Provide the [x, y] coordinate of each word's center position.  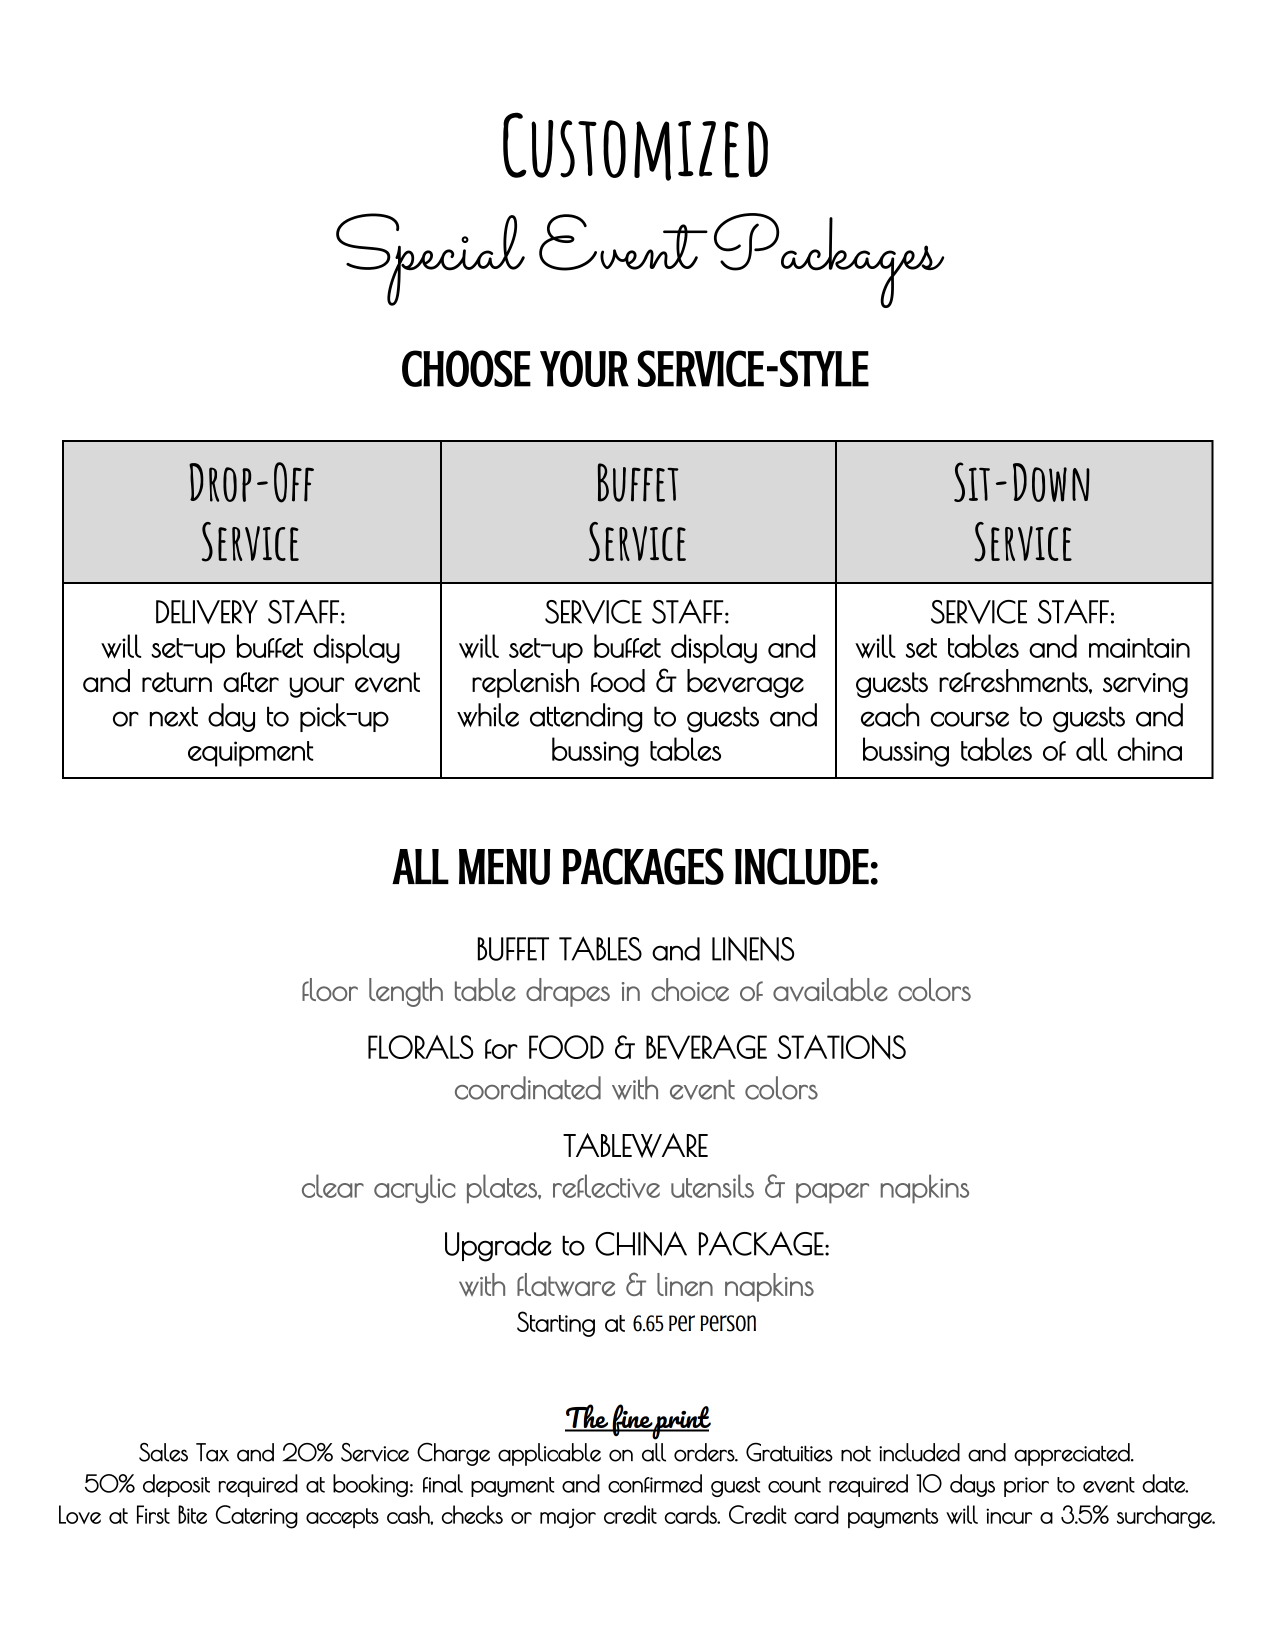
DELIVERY [207, 612]
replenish [525, 683]
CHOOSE [466, 368]
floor [330, 989]
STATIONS [841, 1047]
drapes [568, 992]
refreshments [1014, 681]
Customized [635, 146]
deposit [176, 1485]
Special [430, 259]
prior [1026, 1487]
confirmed [655, 1483]
